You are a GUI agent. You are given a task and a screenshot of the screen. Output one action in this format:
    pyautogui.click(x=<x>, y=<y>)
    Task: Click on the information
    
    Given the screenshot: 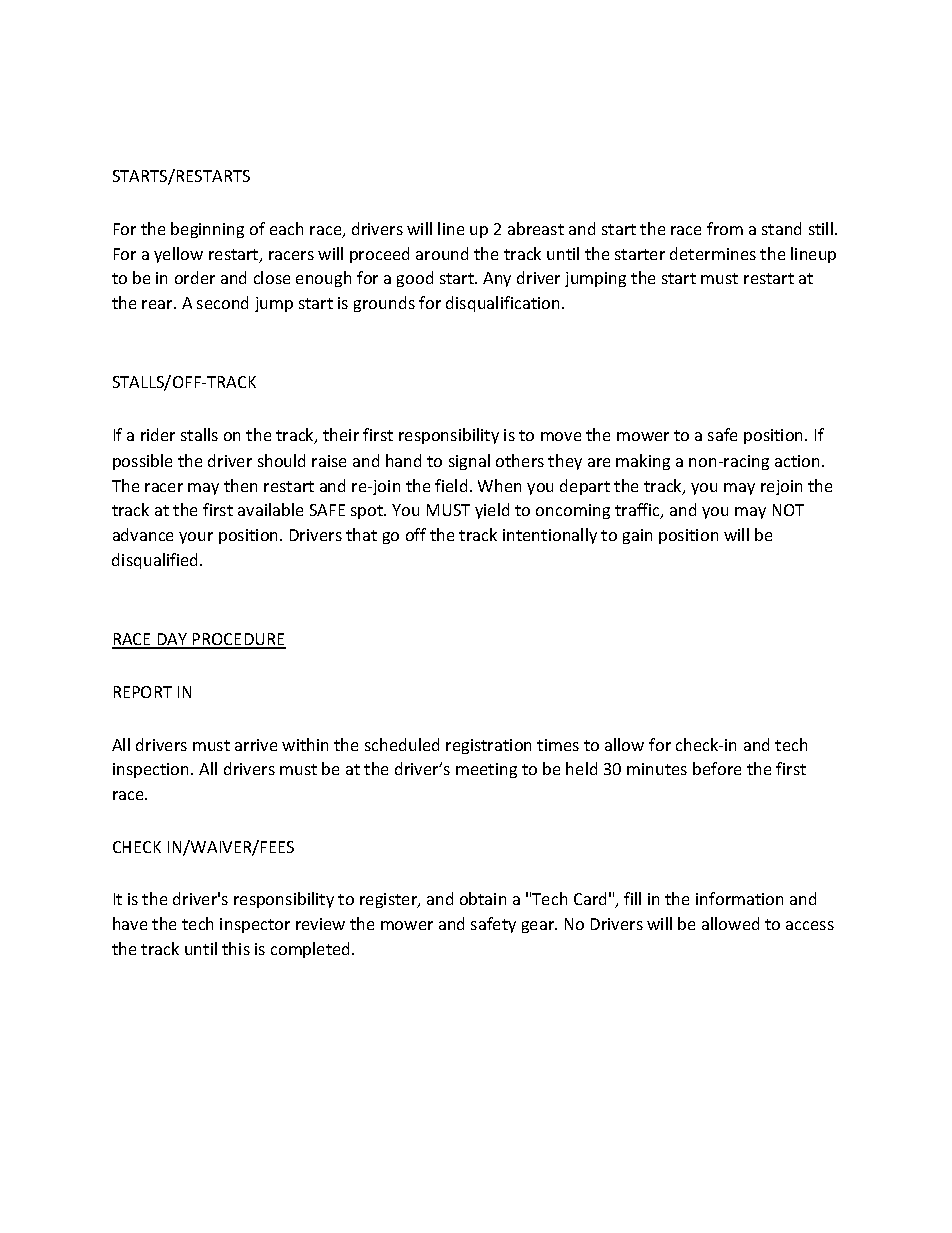 What is the action you would take?
    pyautogui.click(x=739, y=898)
